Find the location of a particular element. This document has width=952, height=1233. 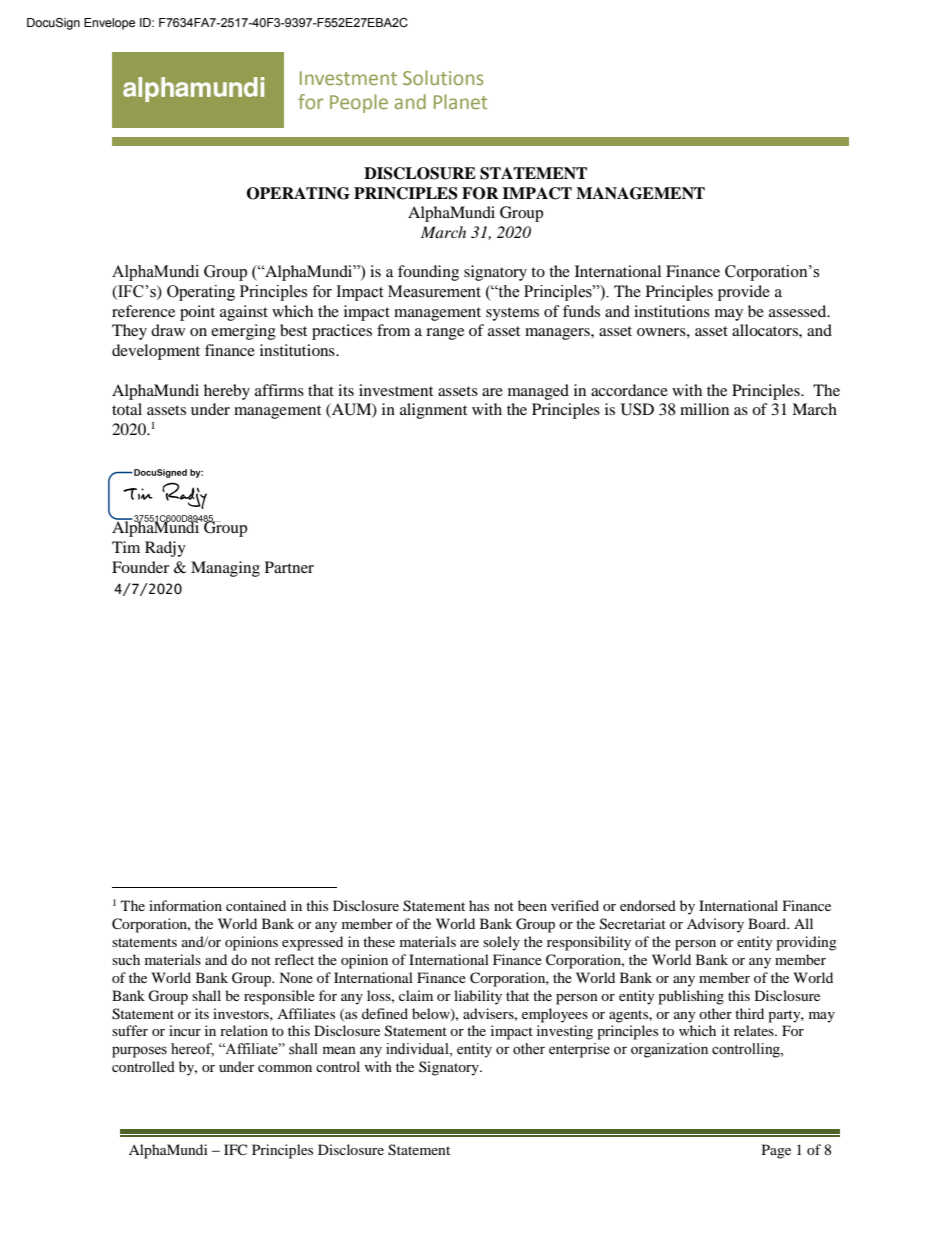

Solutions is located at coordinates (443, 77).
